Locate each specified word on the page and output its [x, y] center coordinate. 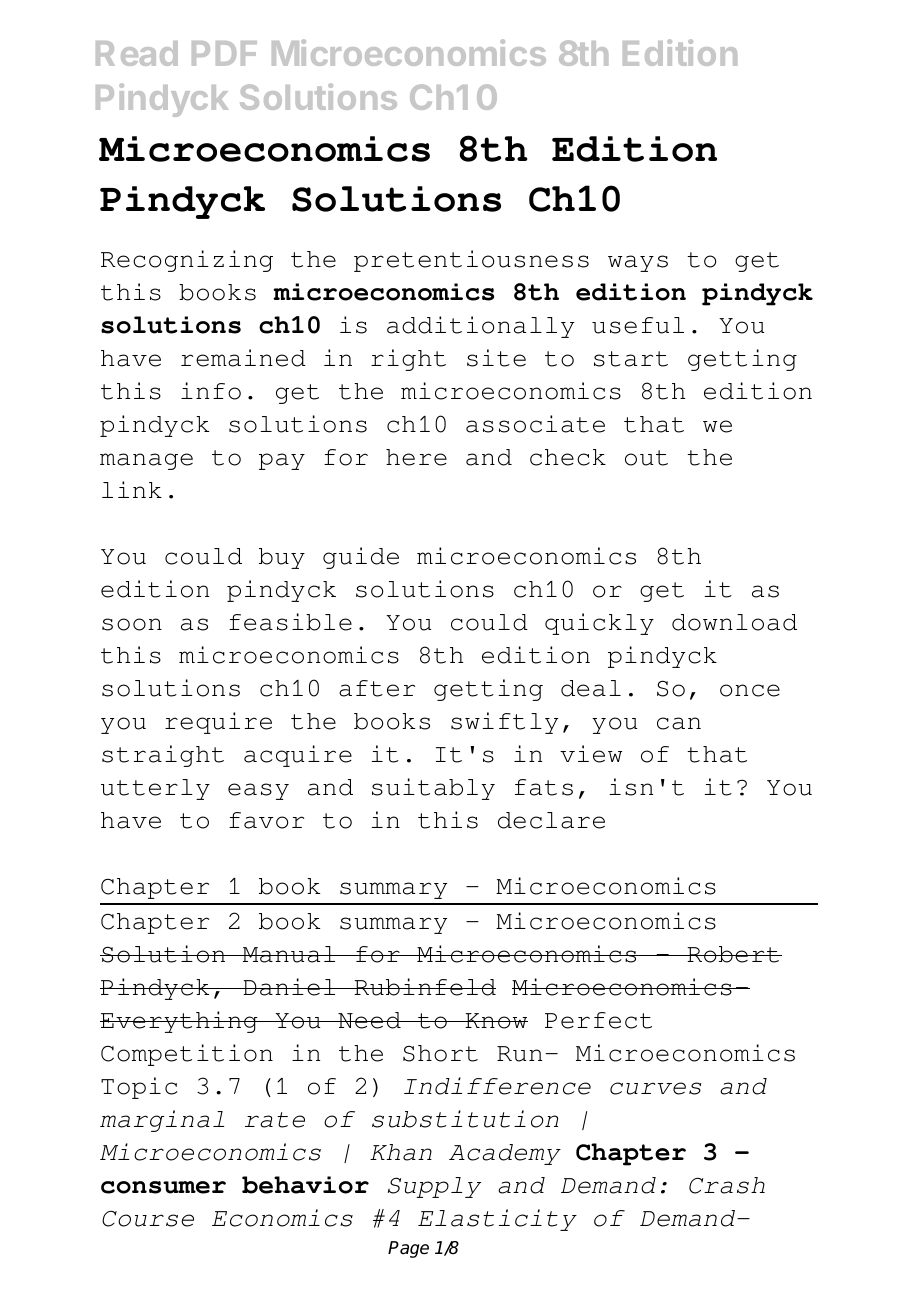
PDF [224, 53]
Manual [289, 954]
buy [282, 558]
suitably [433, 789]
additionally [480, 327]
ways [638, 263]
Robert [733, 954]
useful [638, 325]
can [679, 723]
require [218, 723]
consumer [163, 1187]
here [416, 457]
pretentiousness [471, 261]
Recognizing [187, 261]
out [646, 458]
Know [495, 1021]
